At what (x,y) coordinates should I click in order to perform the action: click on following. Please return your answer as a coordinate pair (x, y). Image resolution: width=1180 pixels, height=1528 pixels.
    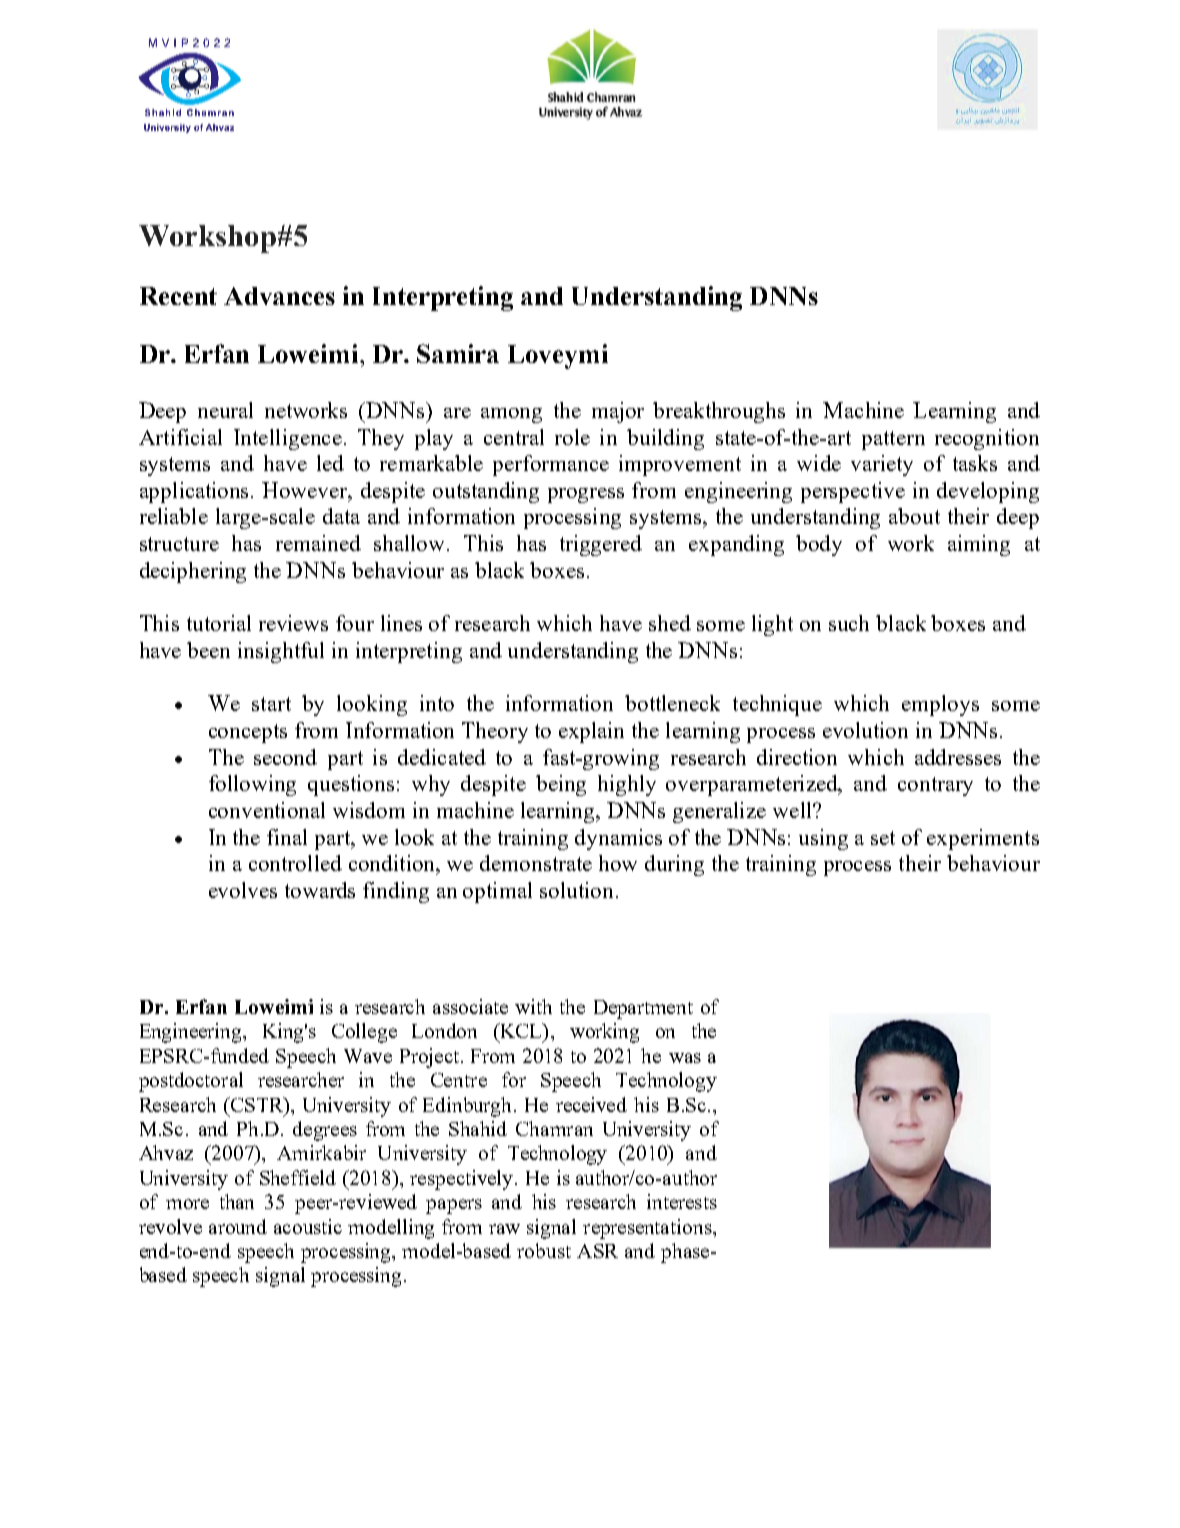
    Looking at the image, I should click on (252, 785).
